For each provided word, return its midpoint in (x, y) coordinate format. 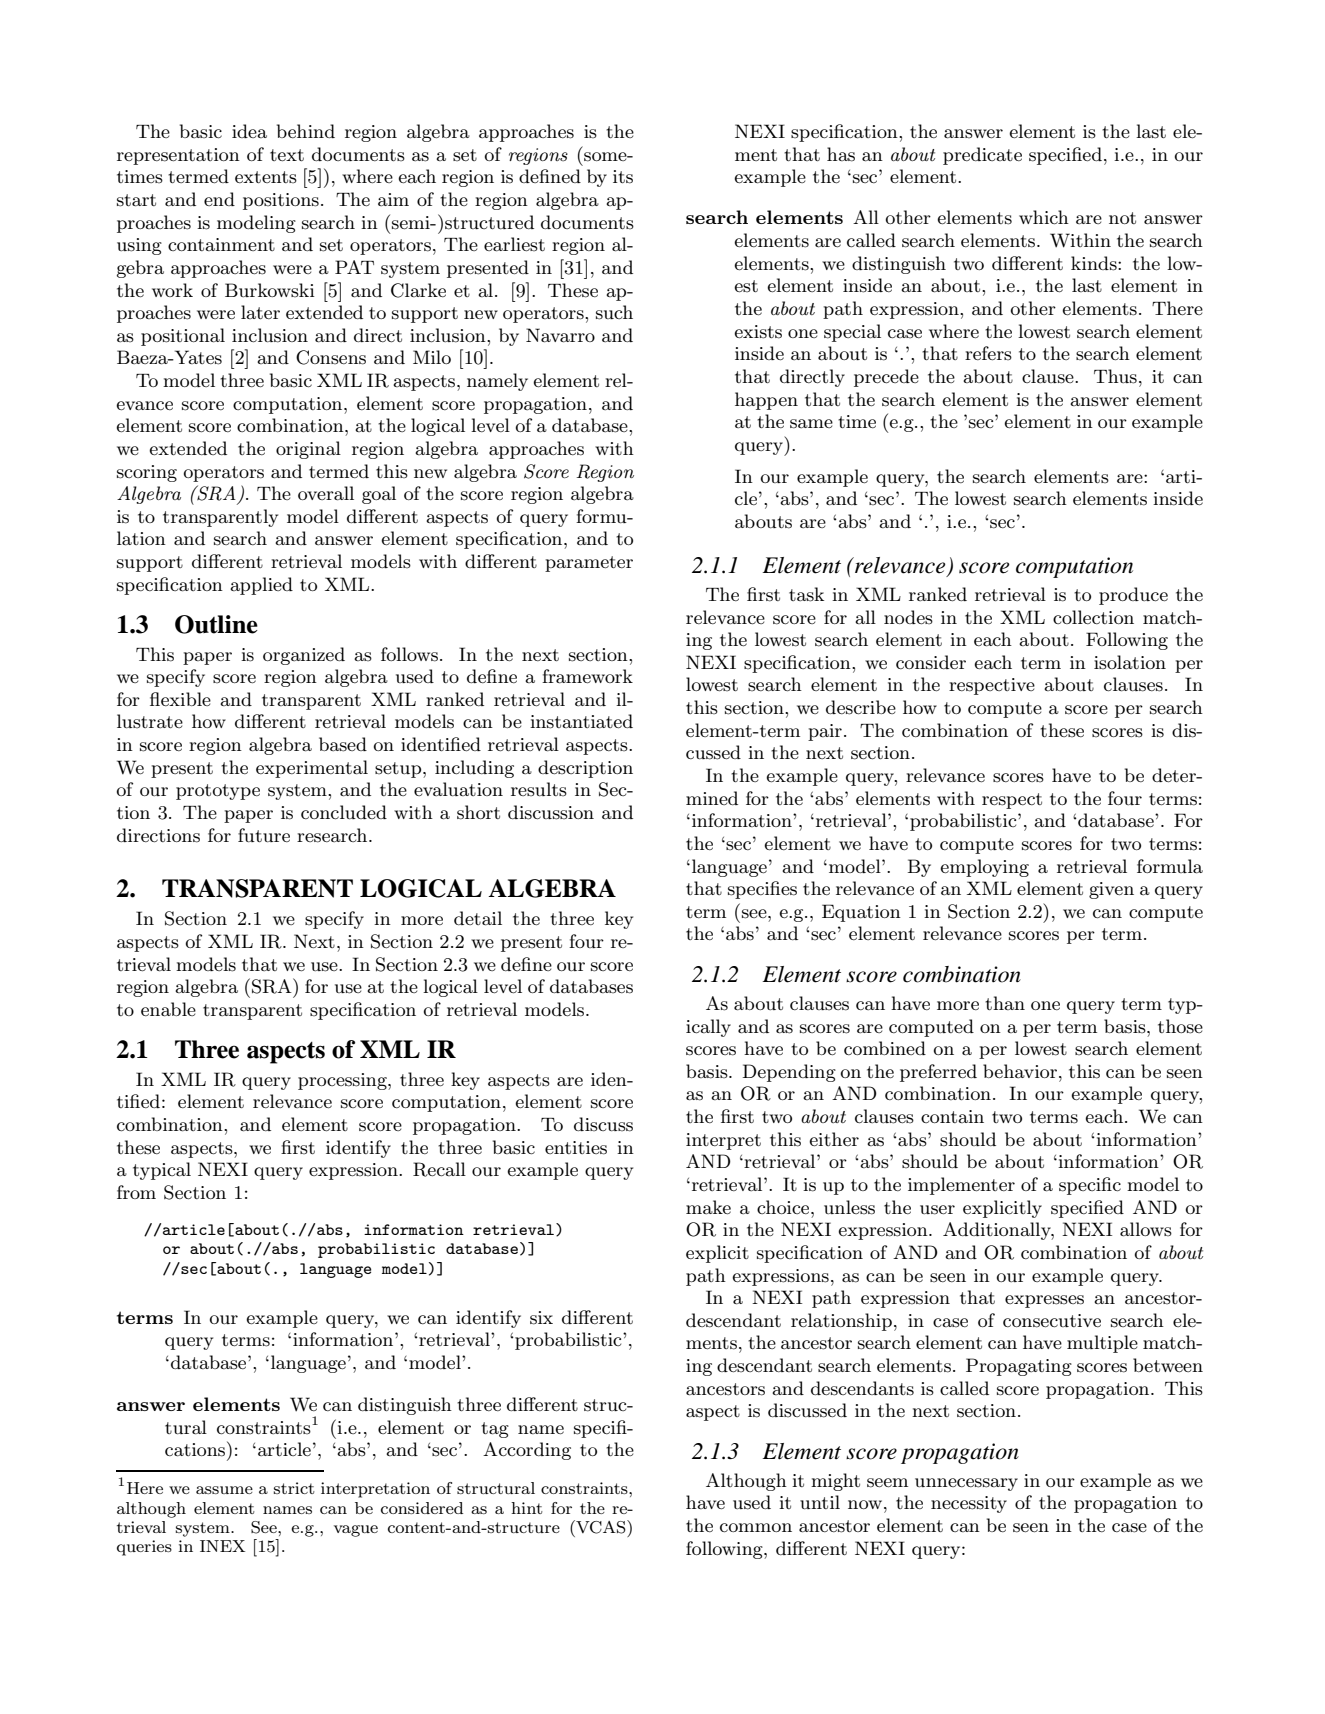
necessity (969, 1504)
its (623, 177)
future (264, 835)
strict (294, 1488)
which (1044, 217)
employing (984, 868)
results (539, 789)
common (756, 1528)
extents (266, 177)
